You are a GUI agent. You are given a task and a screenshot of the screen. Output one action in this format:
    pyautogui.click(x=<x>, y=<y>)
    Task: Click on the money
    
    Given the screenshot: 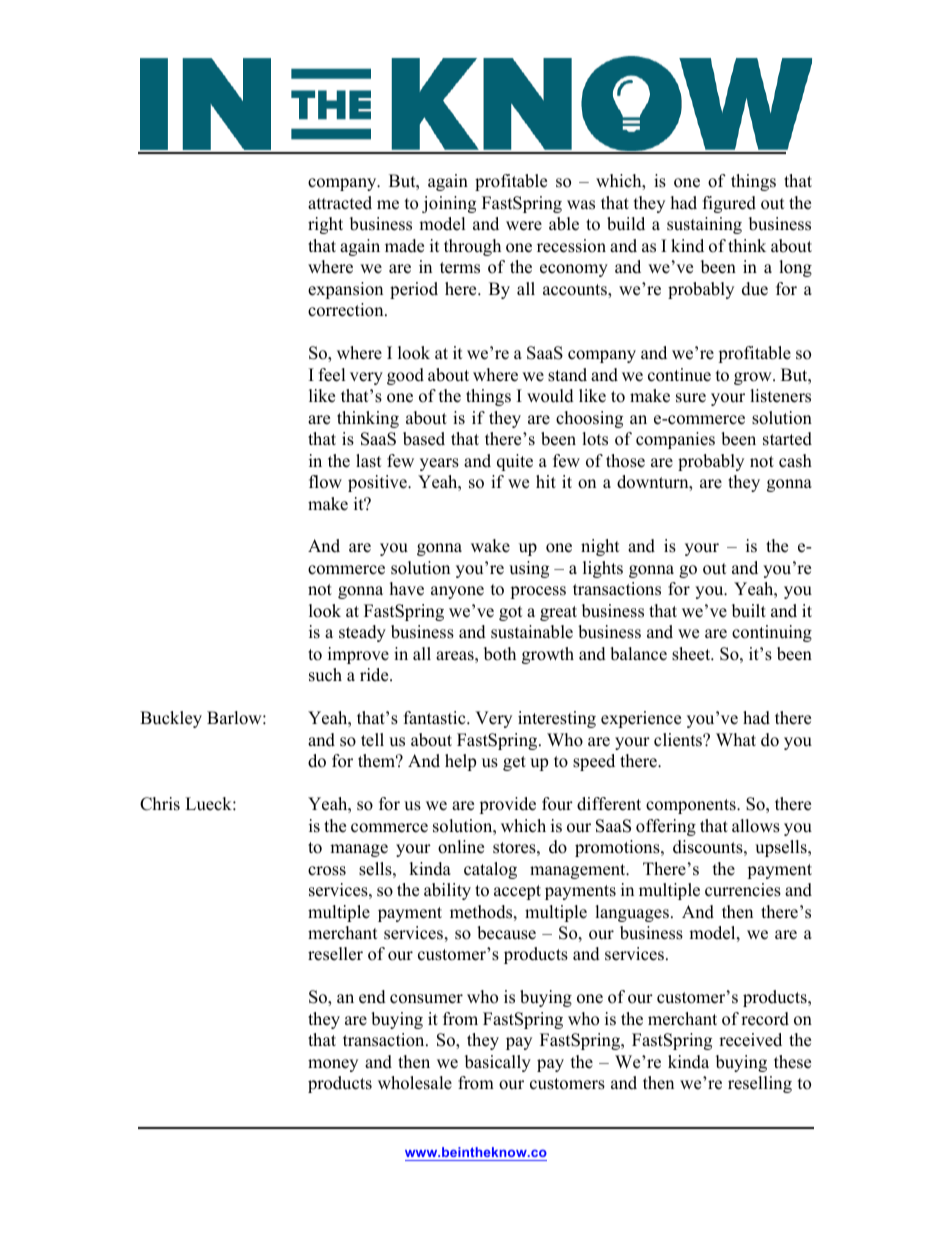 What is the action you would take?
    pyautogui.click(x=333, y=1065)
